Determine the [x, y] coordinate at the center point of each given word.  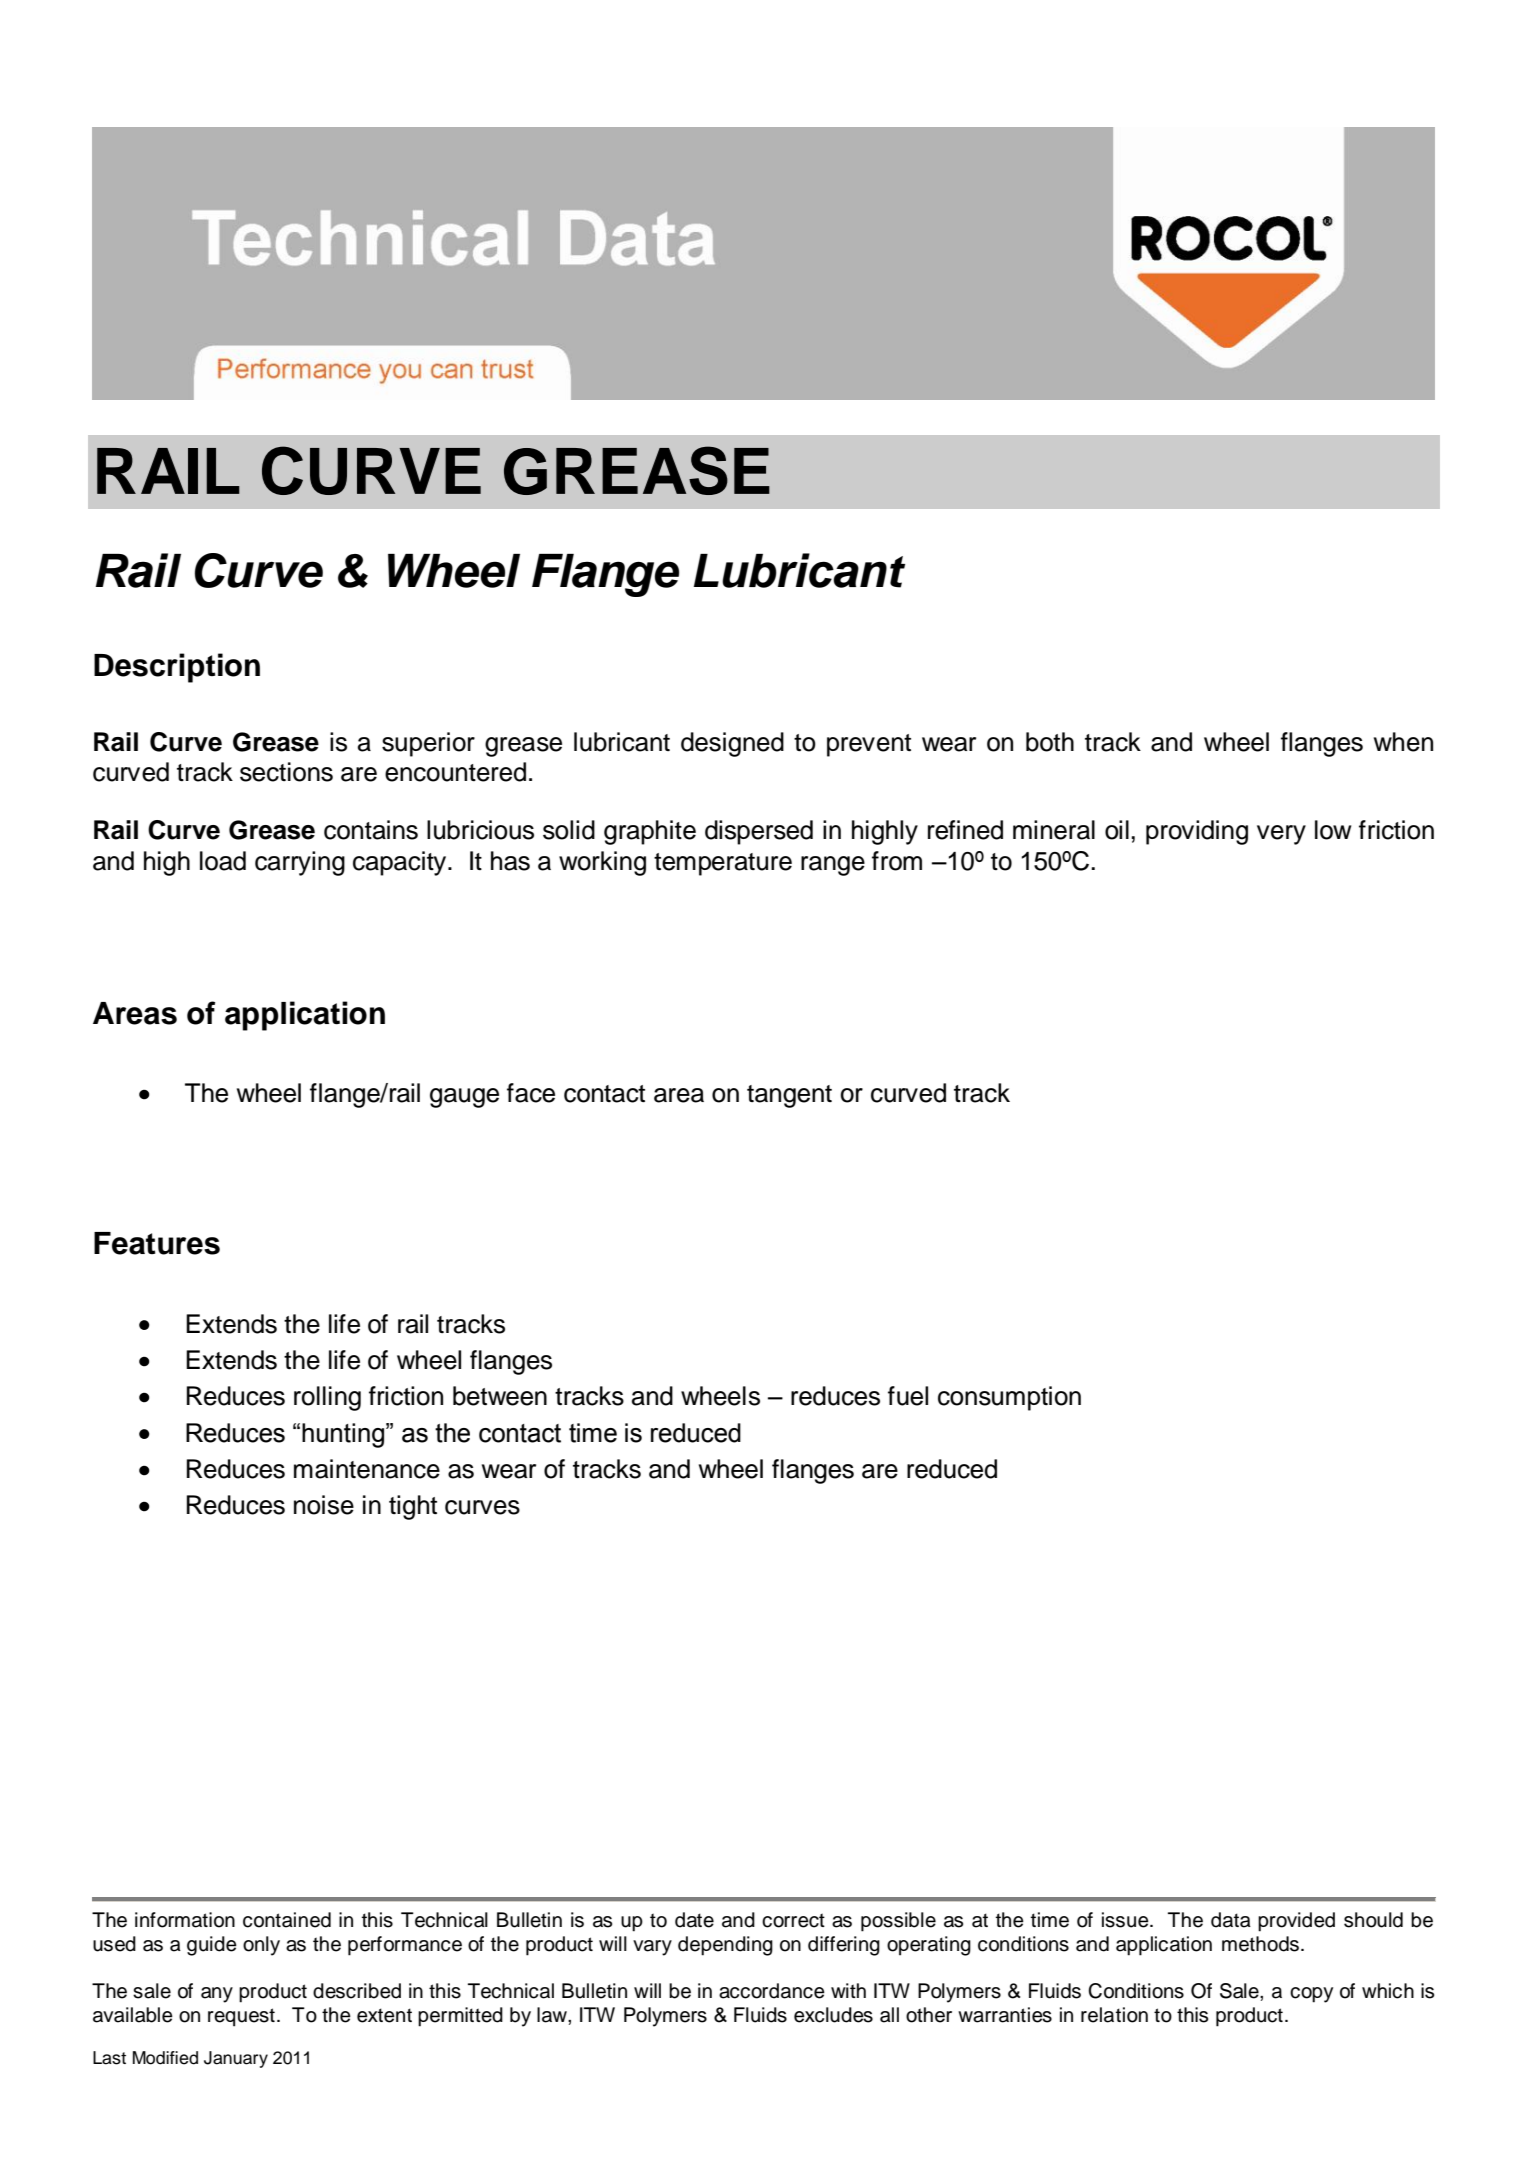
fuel [908, 1396]
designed [732, 744]
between [500, 1396]
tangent [789, 1096]
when [1403, 742]
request [241, 2017]
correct [793, 1920]
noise [324, 1505]
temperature [723, 864]
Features [157, 1243]
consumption [1009, 1398]
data [1231, 1920]
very [1281, 835]
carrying [300, 863]
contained [287, 1920]
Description [177, 668]
